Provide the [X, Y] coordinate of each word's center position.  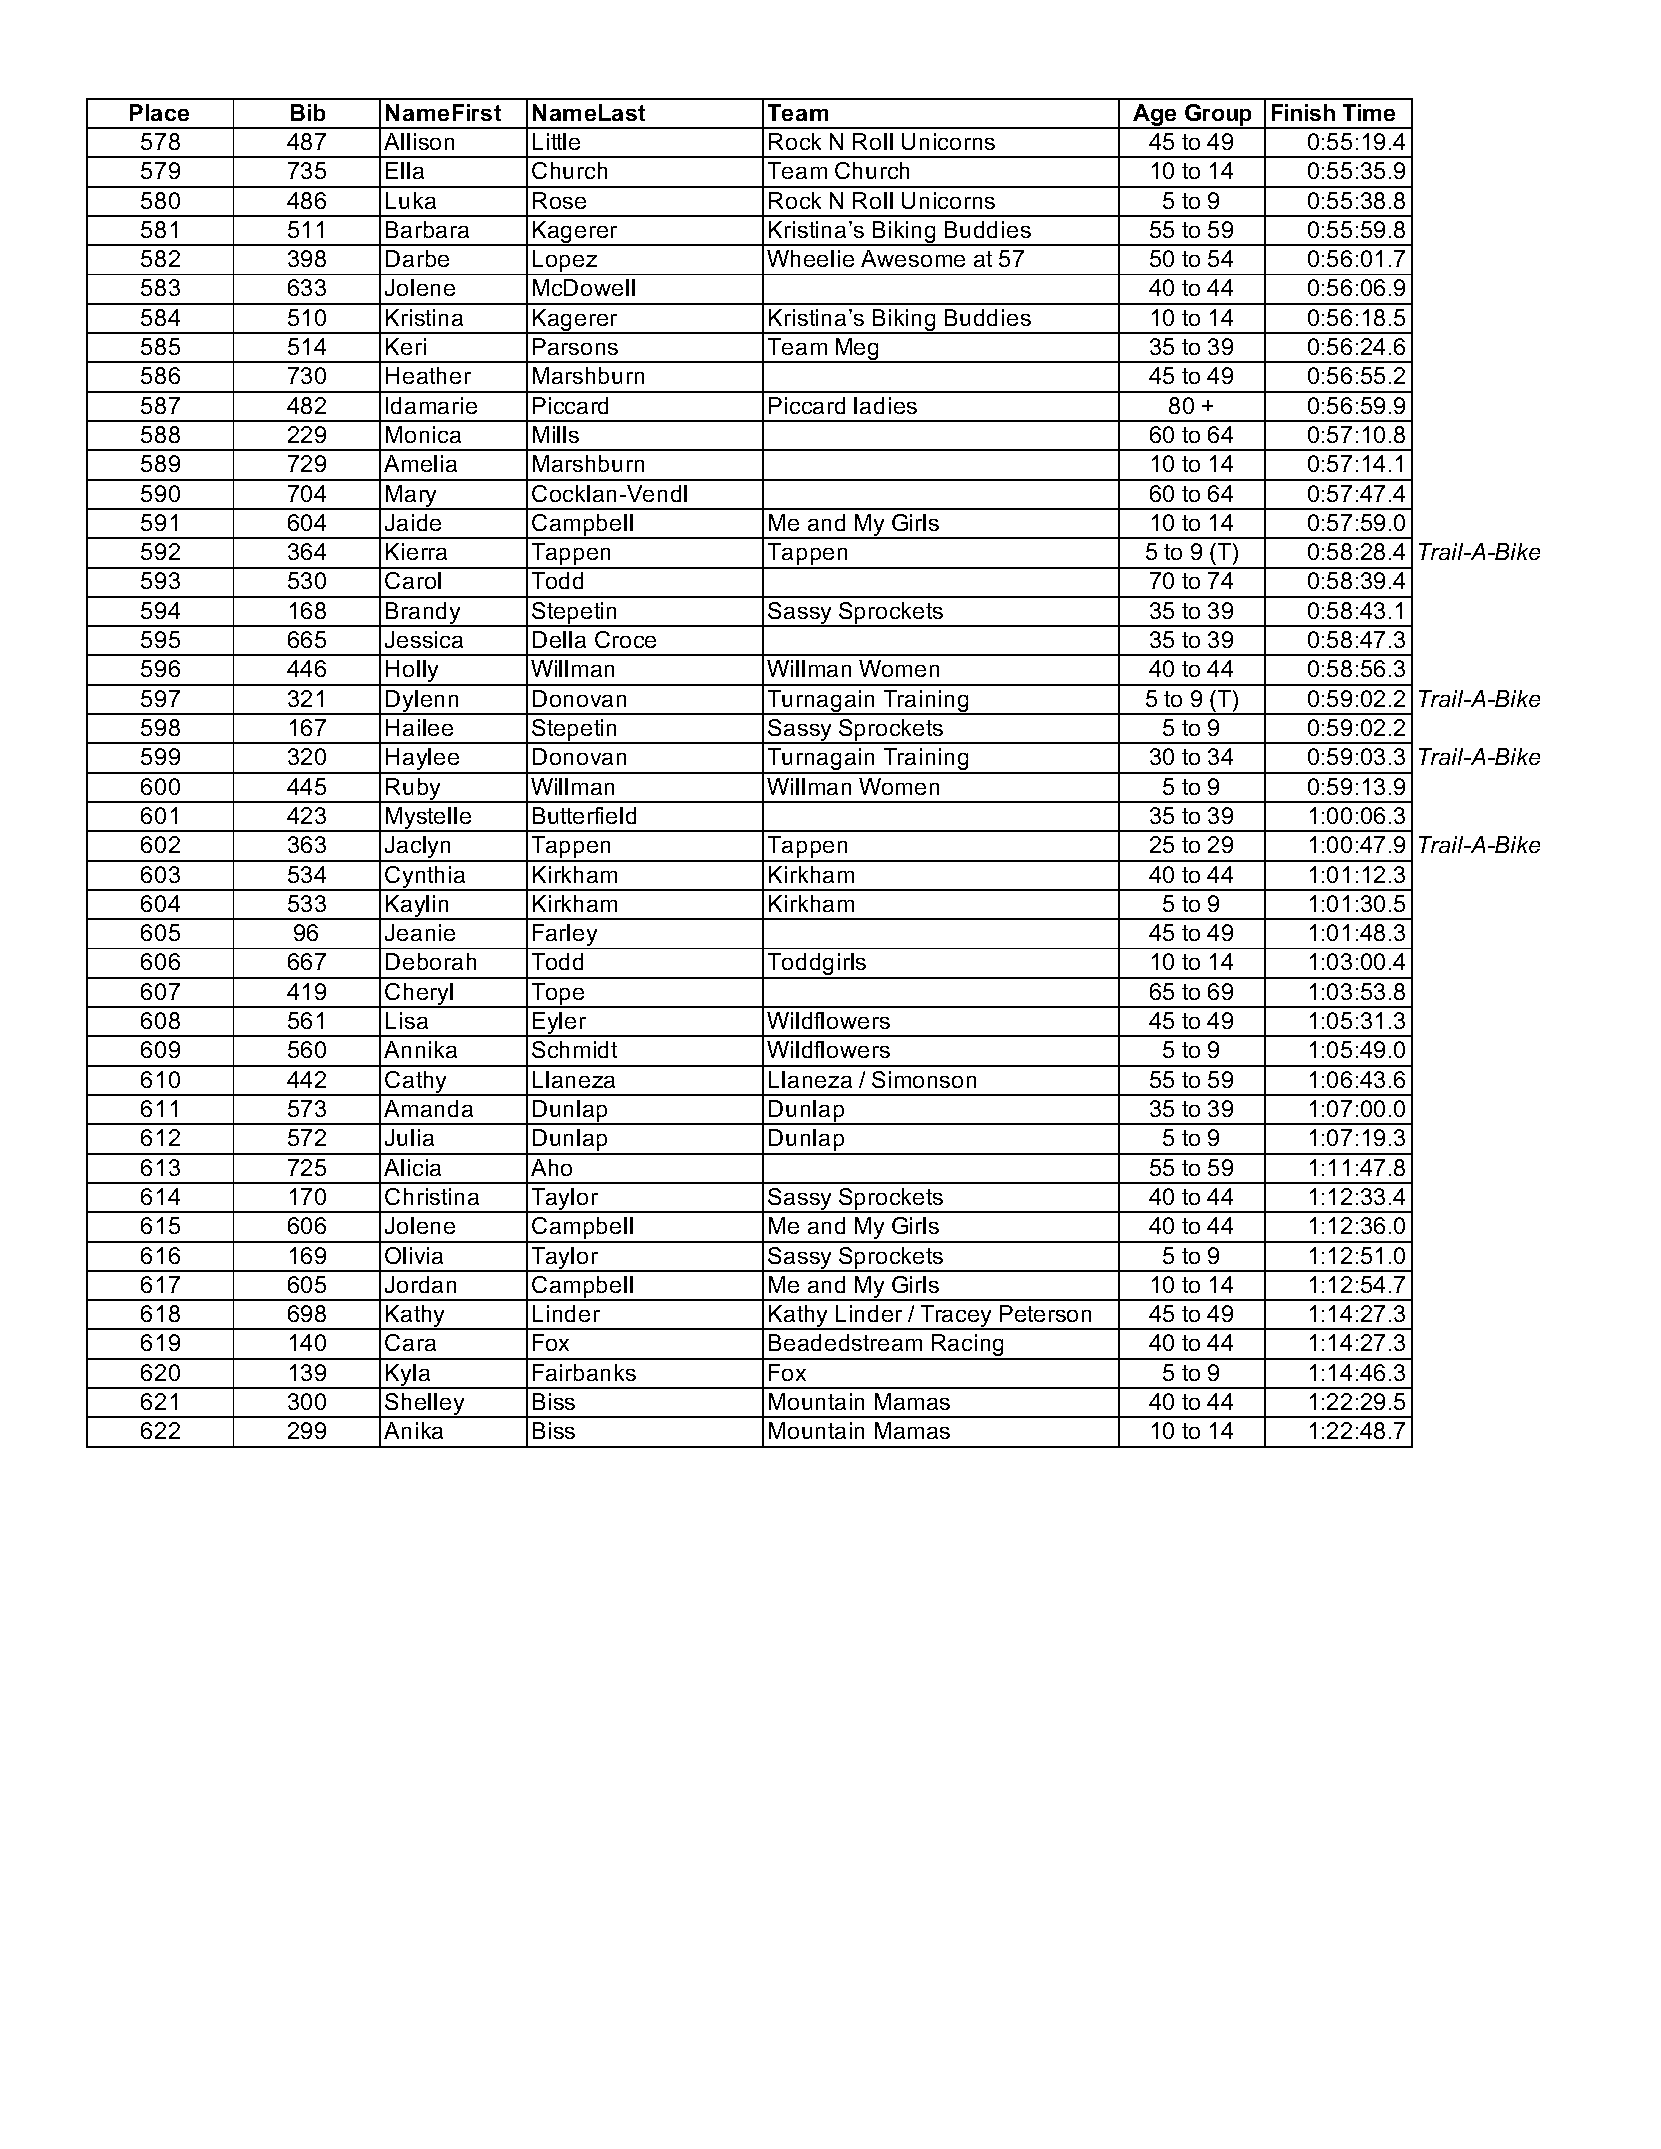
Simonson [924, 1079]
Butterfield [584, 815]
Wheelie [810, 258]
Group [1219, 116]
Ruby [414, 790]
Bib [308, 112]
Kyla [408, 1376]
